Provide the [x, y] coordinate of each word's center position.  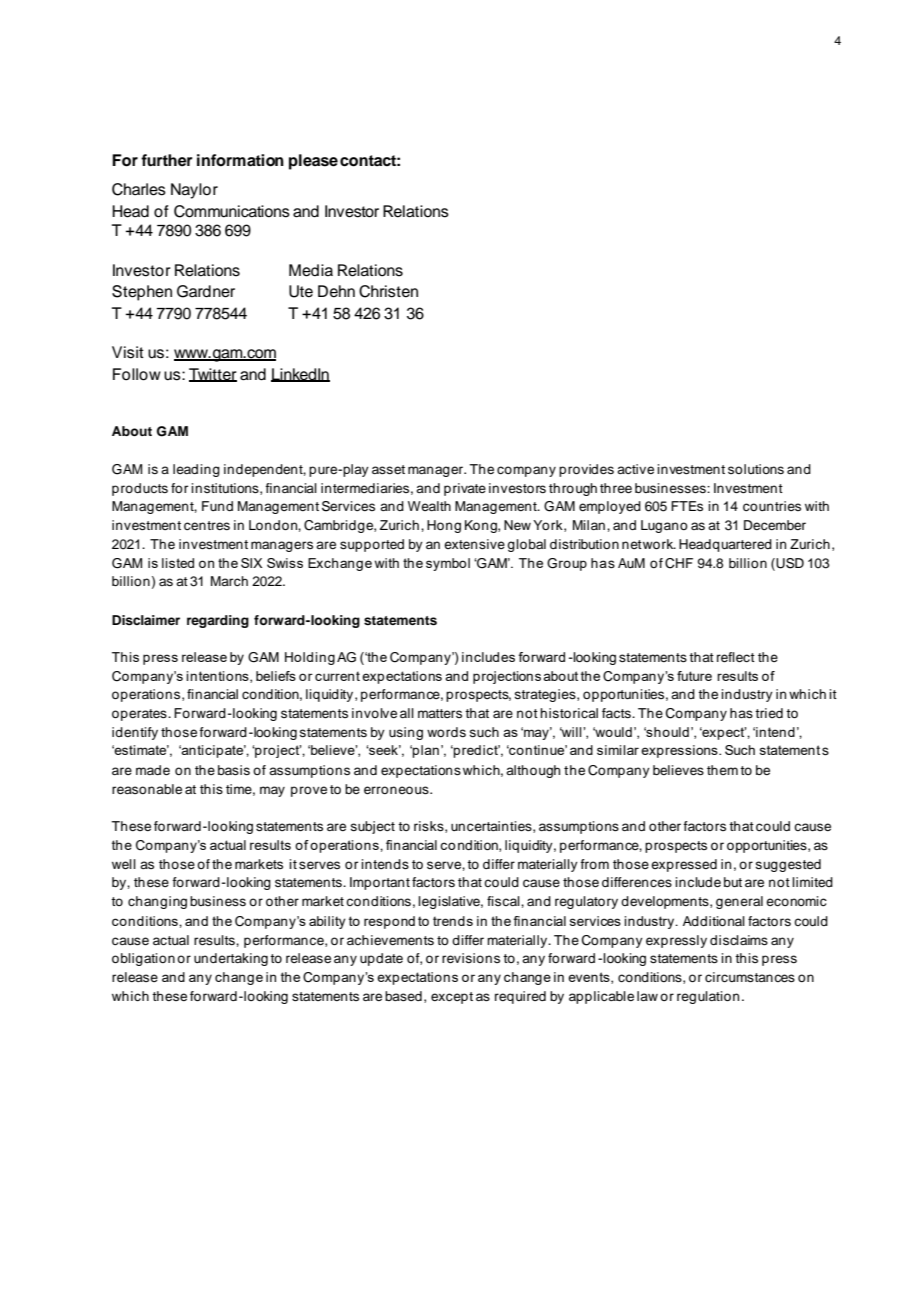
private [465, 489]
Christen [388, 291]
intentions [218, 677]
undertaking [231, 959]
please [313, 162]
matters [440, 713]
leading [196, 470]
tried [769, 713]
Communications [232, 211]
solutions [756, 469]
